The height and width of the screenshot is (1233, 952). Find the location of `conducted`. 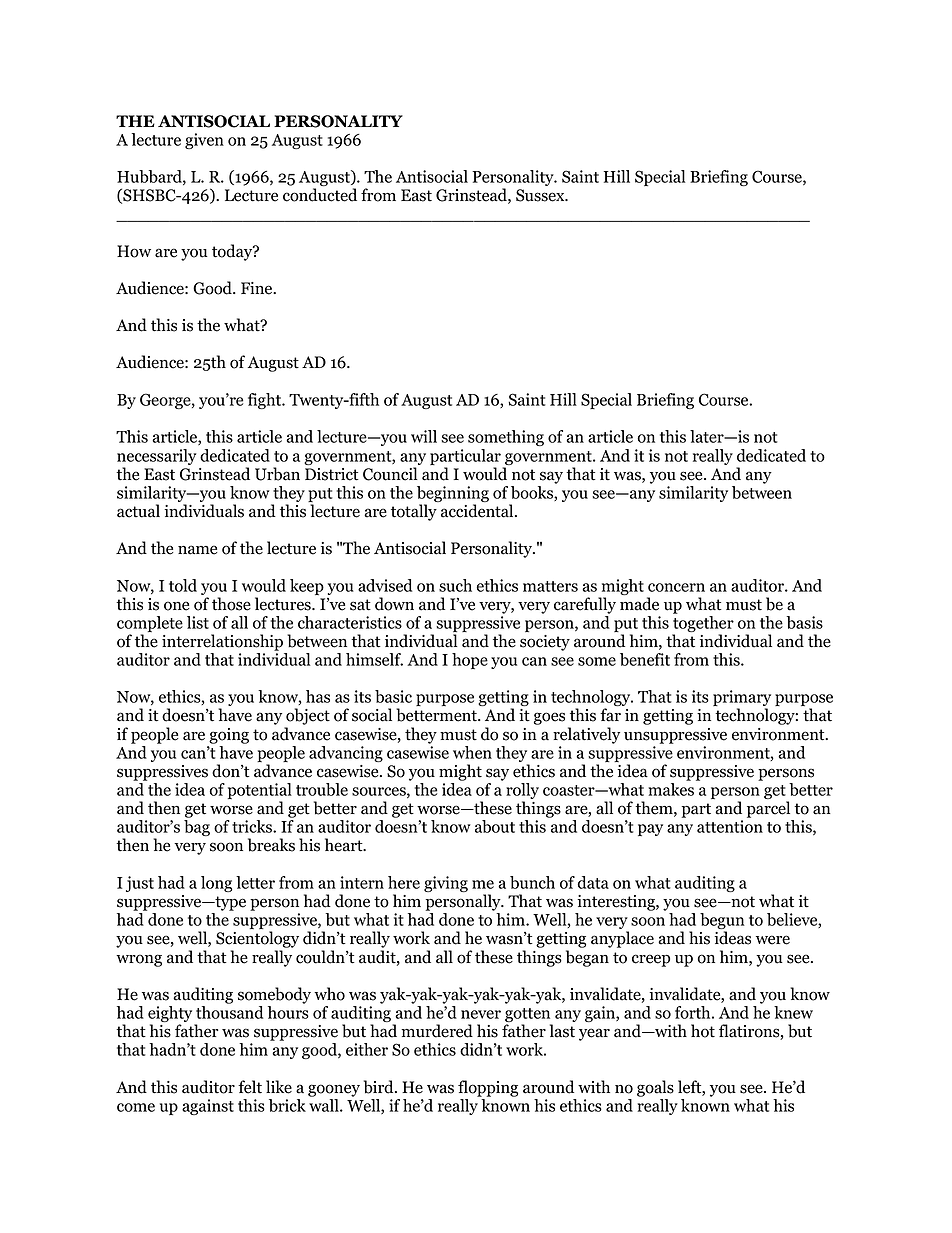

conducted is located at coordinates (320, 195).
